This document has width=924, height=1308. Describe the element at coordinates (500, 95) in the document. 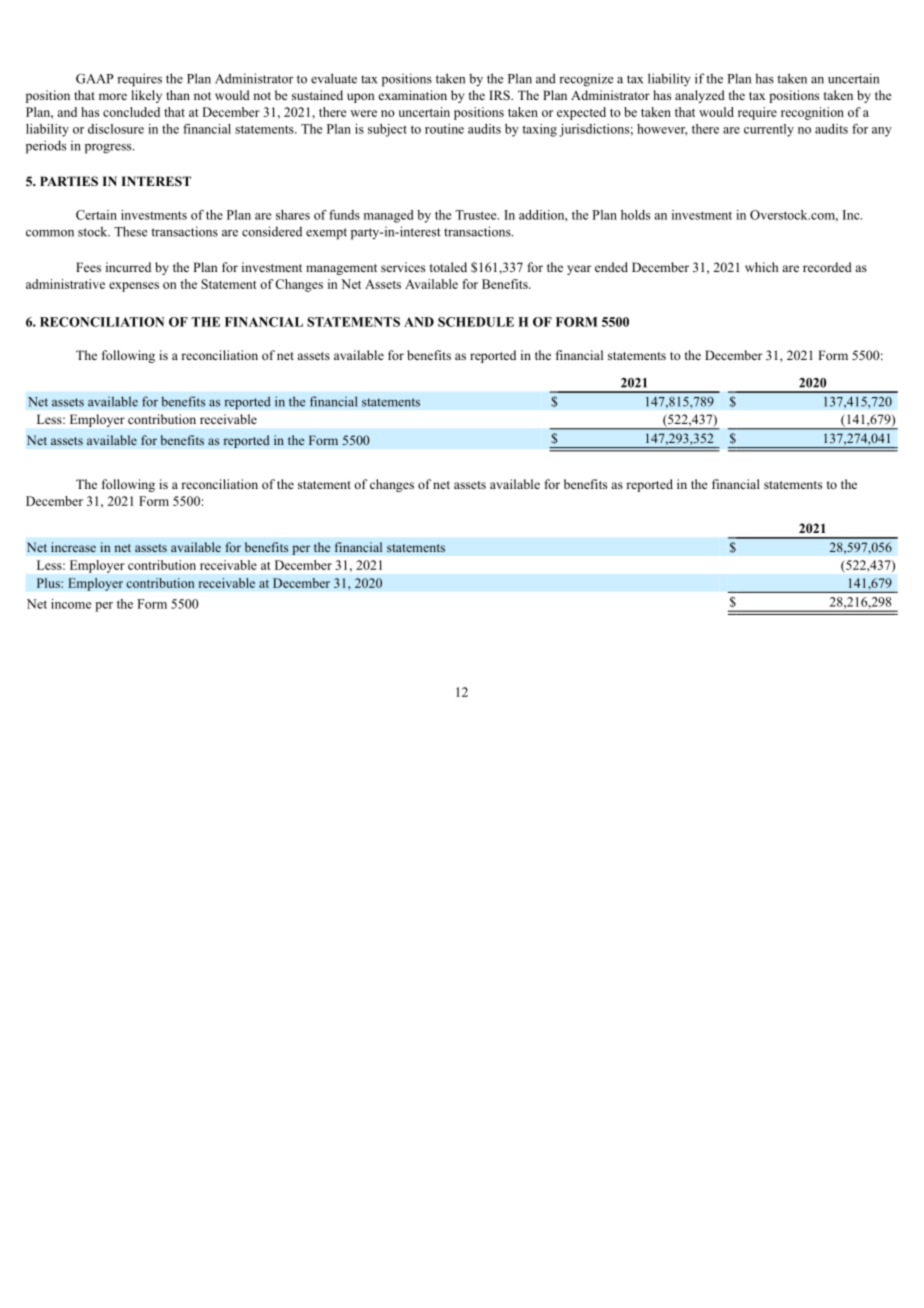

I see `IRS` at that location.
